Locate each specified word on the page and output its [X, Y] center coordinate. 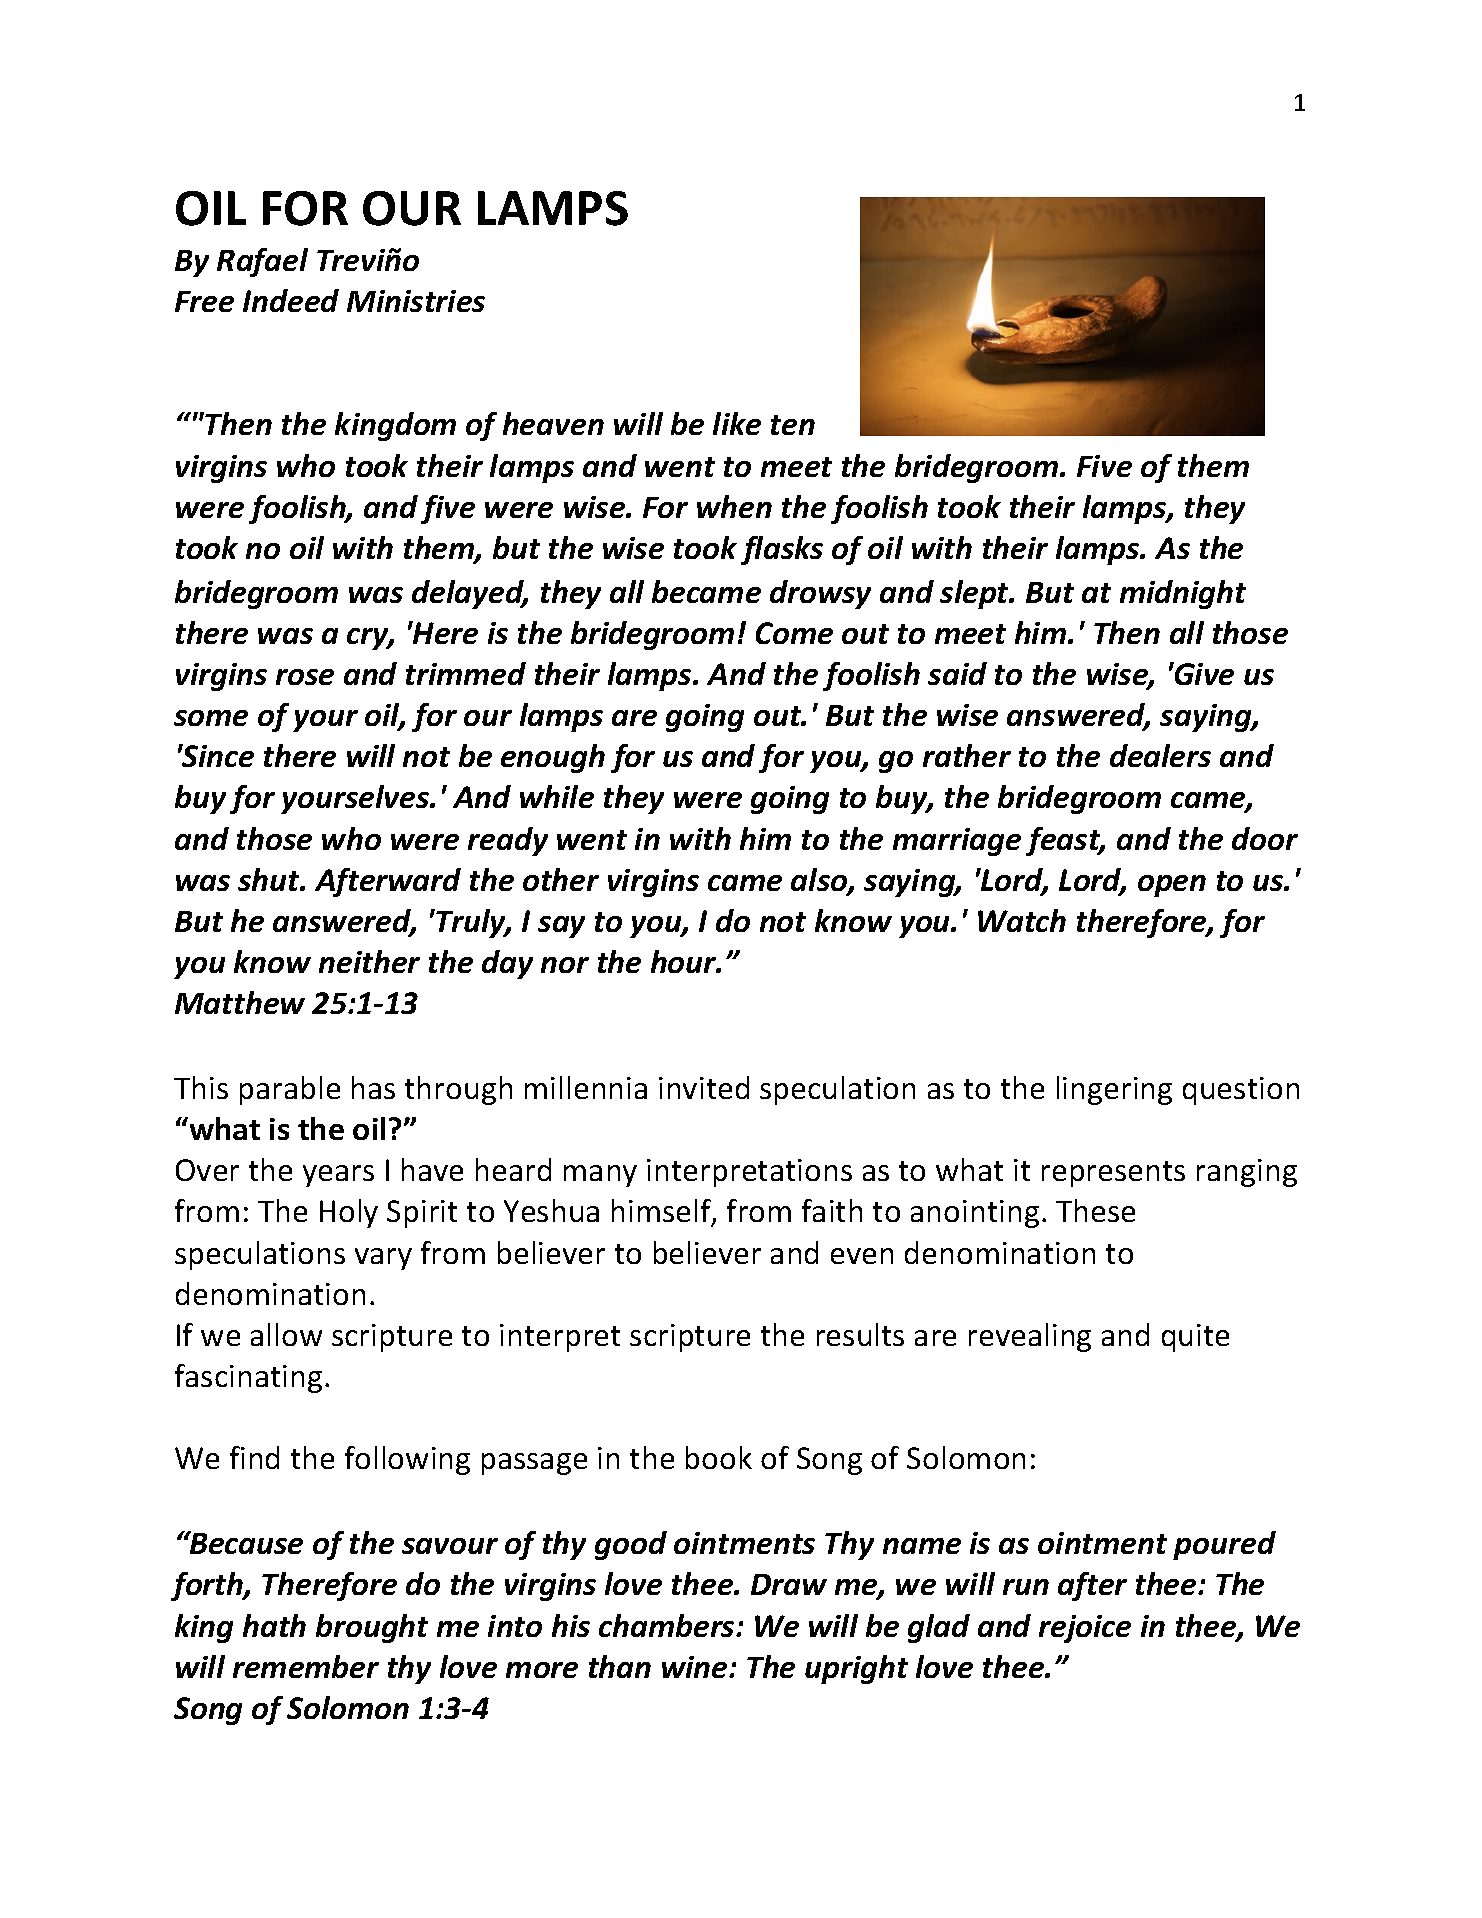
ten [793, 425]
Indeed [291, 300]
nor [565, 965]
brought [372, 1628]
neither [369, 961]
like [737, 423]
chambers [668, 1625]
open [1172, 886]
